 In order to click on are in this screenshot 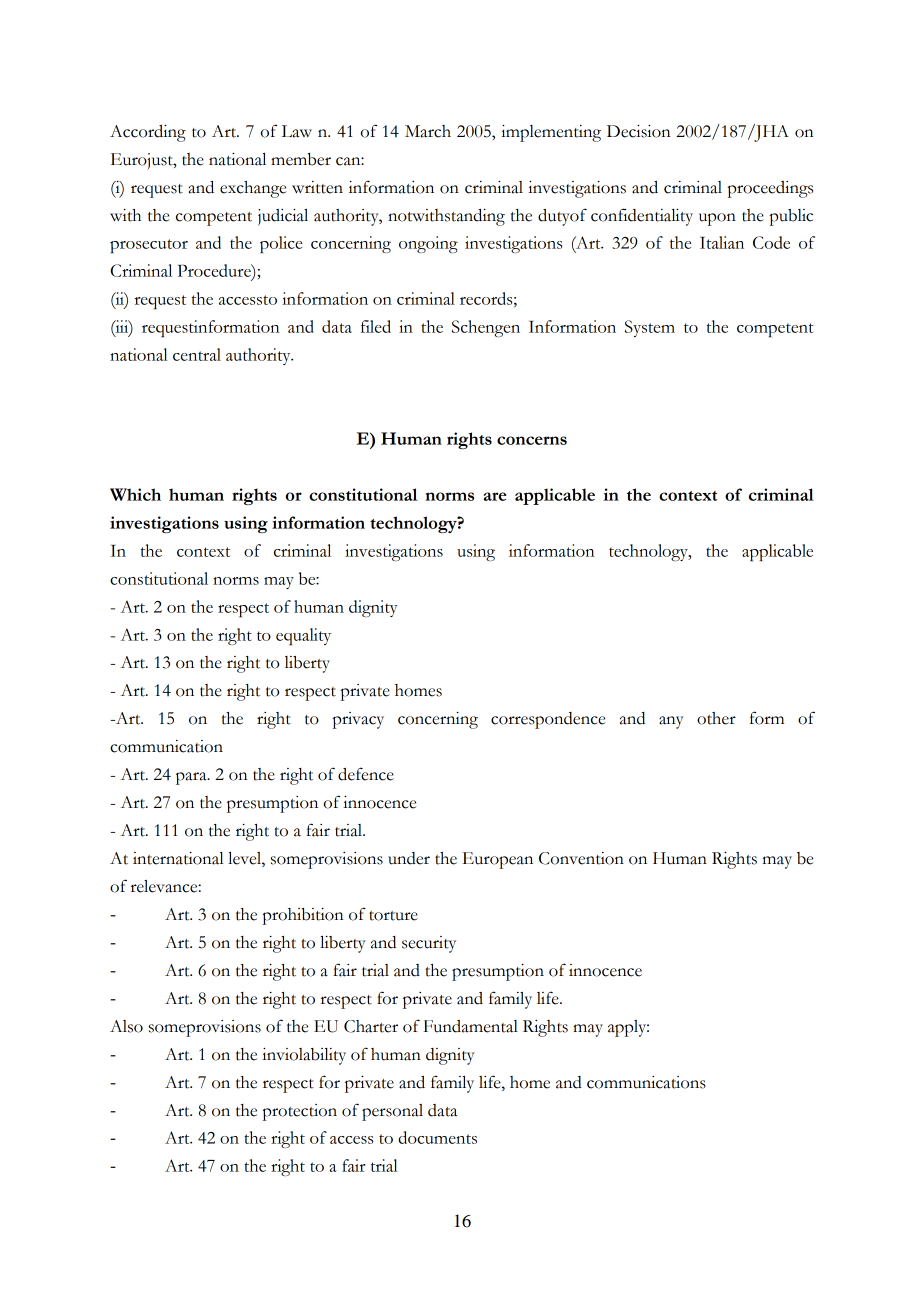, I will do `click(495, 496)`.
